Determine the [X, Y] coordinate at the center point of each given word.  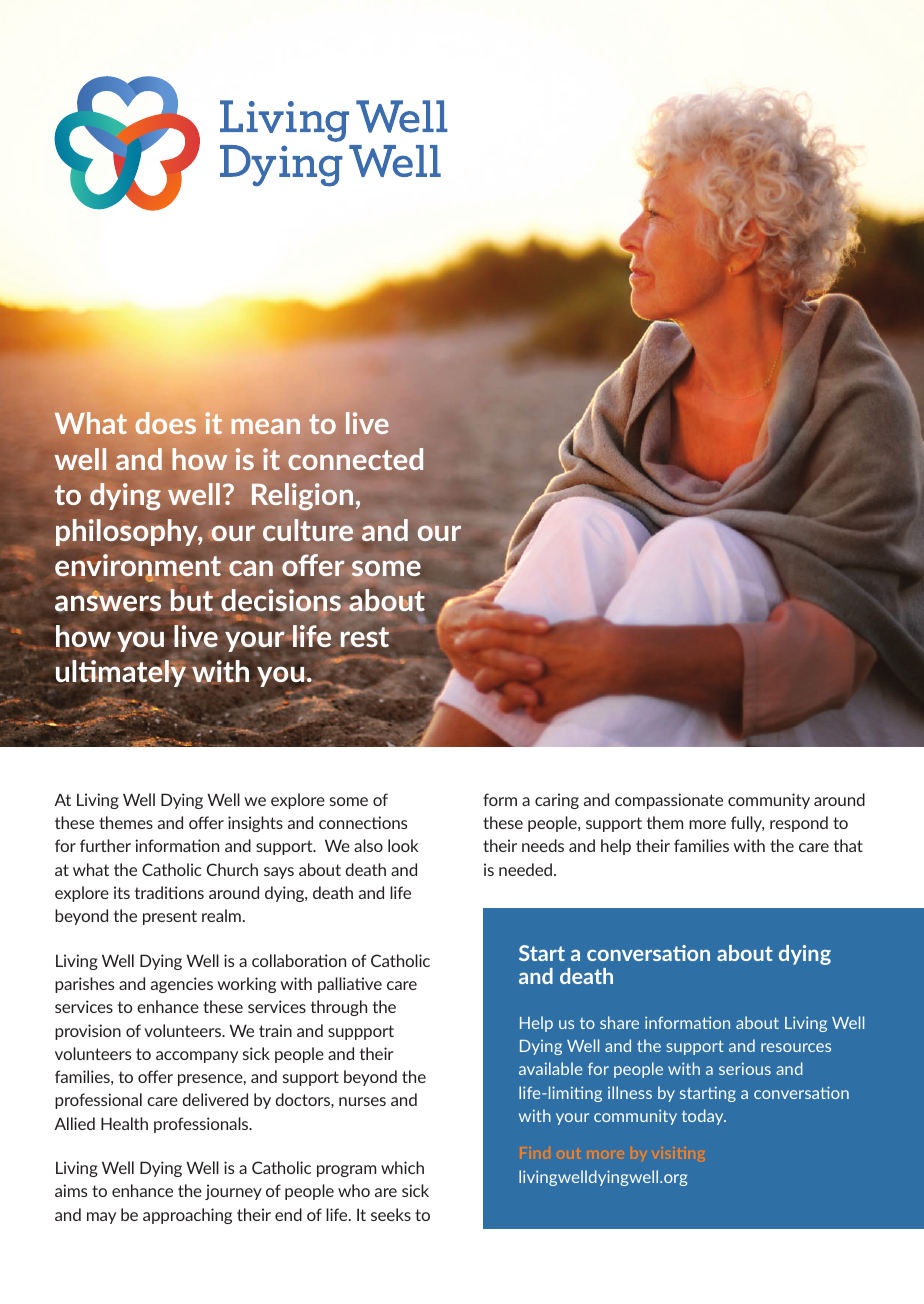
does [166, 423]
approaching [187, 1216]
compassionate [669, 801]
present [170, 917]
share [619, 1022]
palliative [350, 985]
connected [355, 459]
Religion [302, 496]
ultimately [122, 673]
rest [365, 637]
